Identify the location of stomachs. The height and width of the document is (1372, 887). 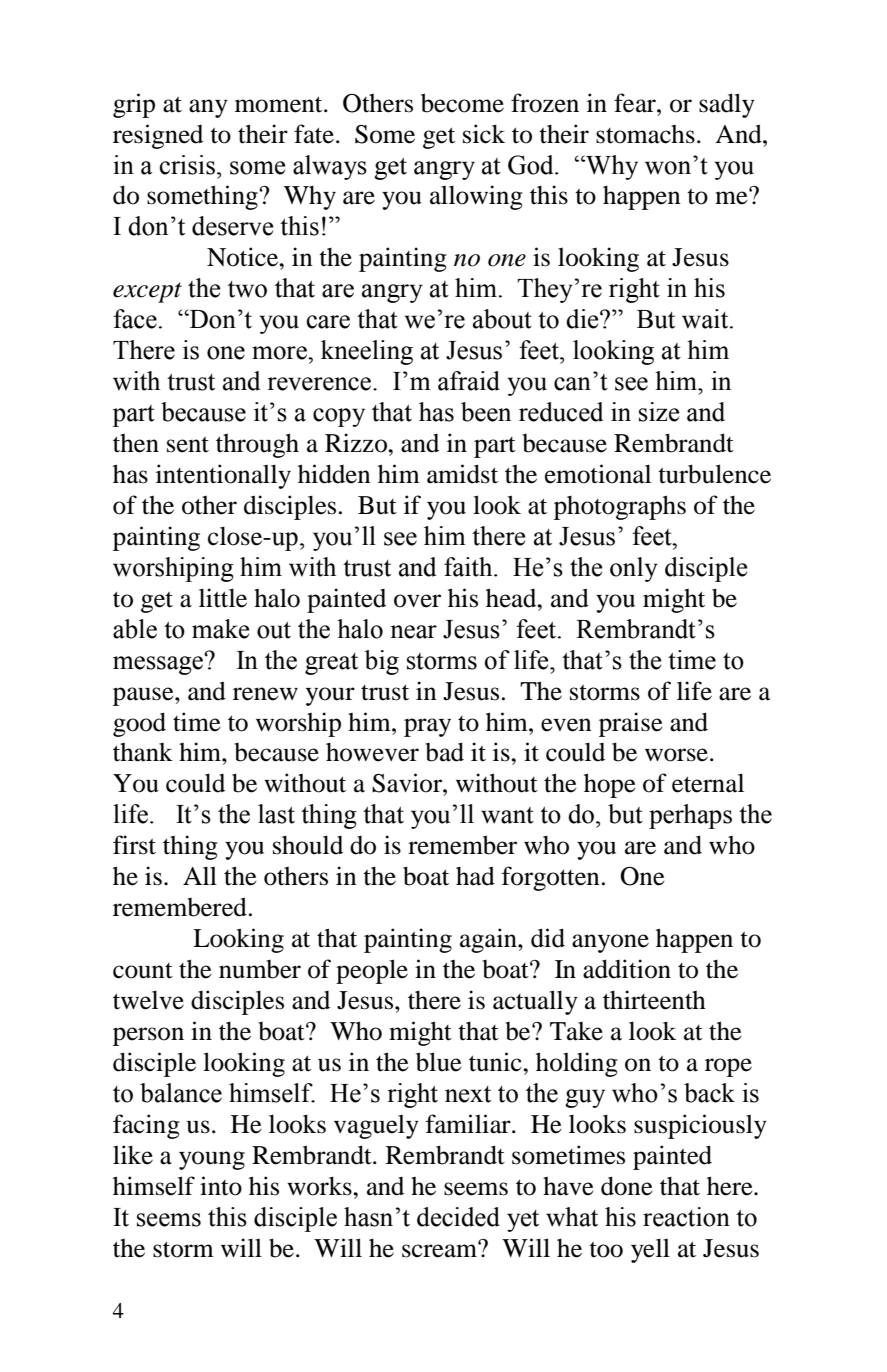
(645, 134).
